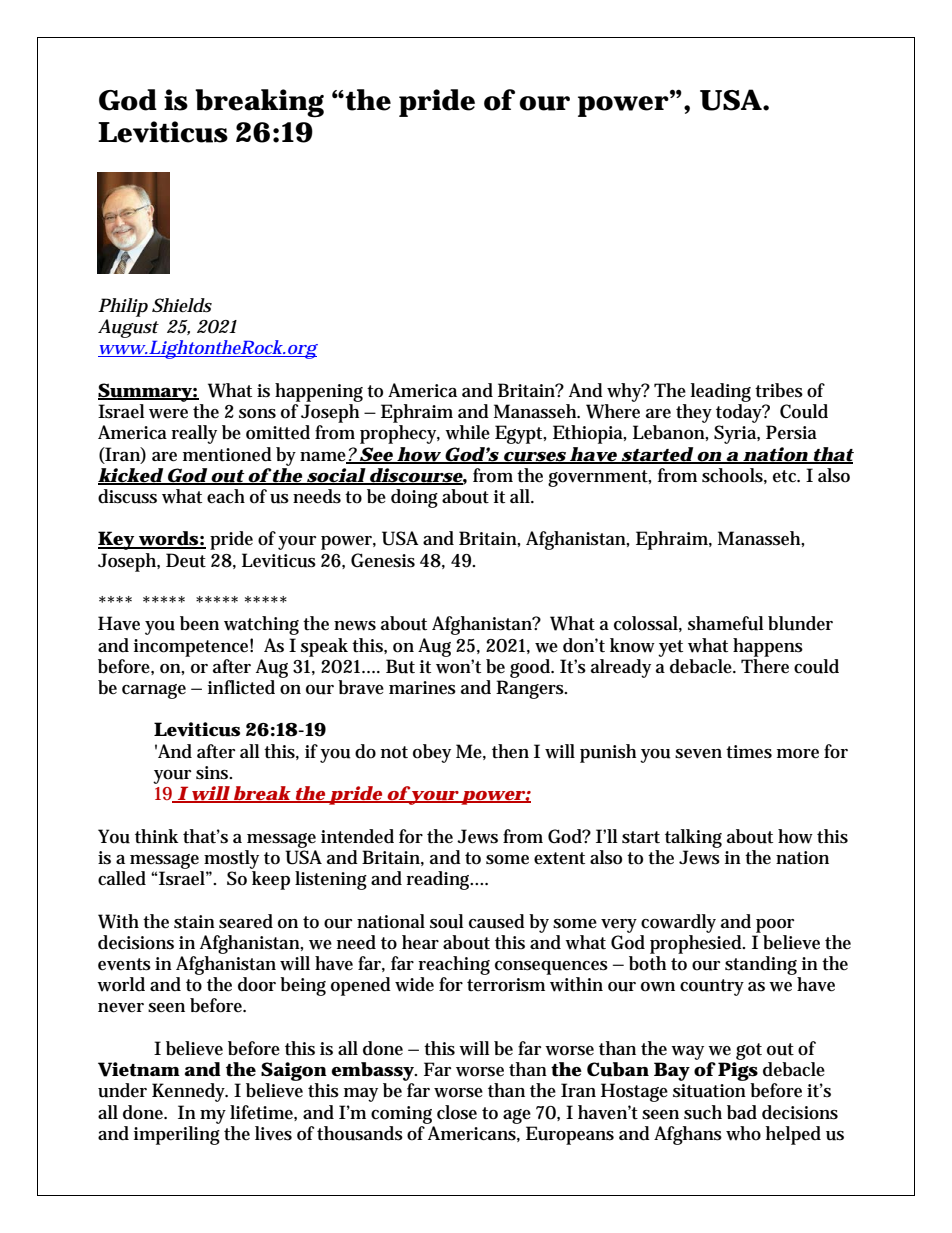 The image size is (952, 1233). I want to click on Deut, so click(186, 560).
